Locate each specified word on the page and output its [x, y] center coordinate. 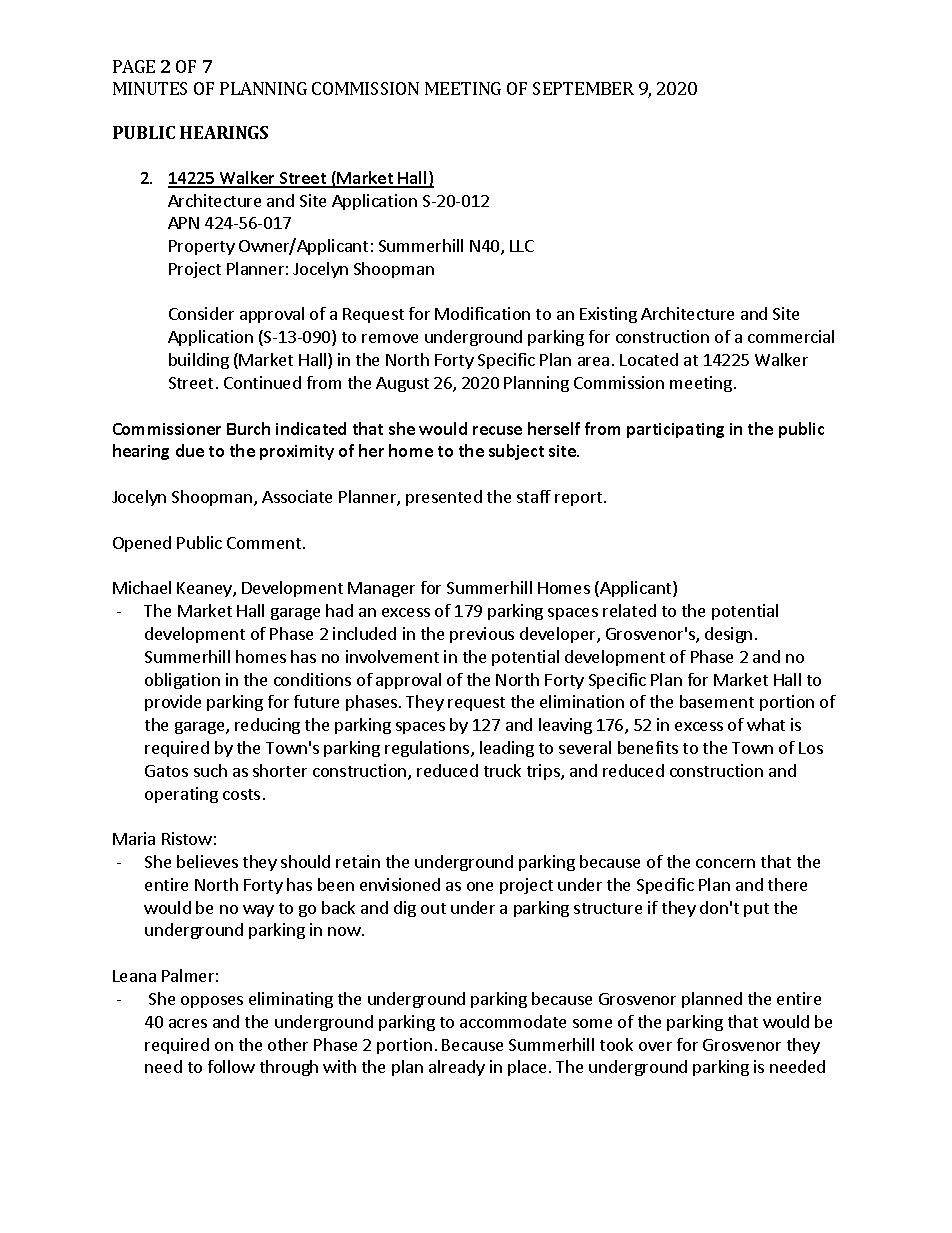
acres [188, 1023]
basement [717, 701]
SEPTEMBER [583, 88]
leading [507, 749]
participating [675, 430]
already [457, 1068]
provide [173, 703]
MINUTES [150, 88]
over [655, 1046]
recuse [497, 430]
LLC [522, 246]
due [190, 450]
